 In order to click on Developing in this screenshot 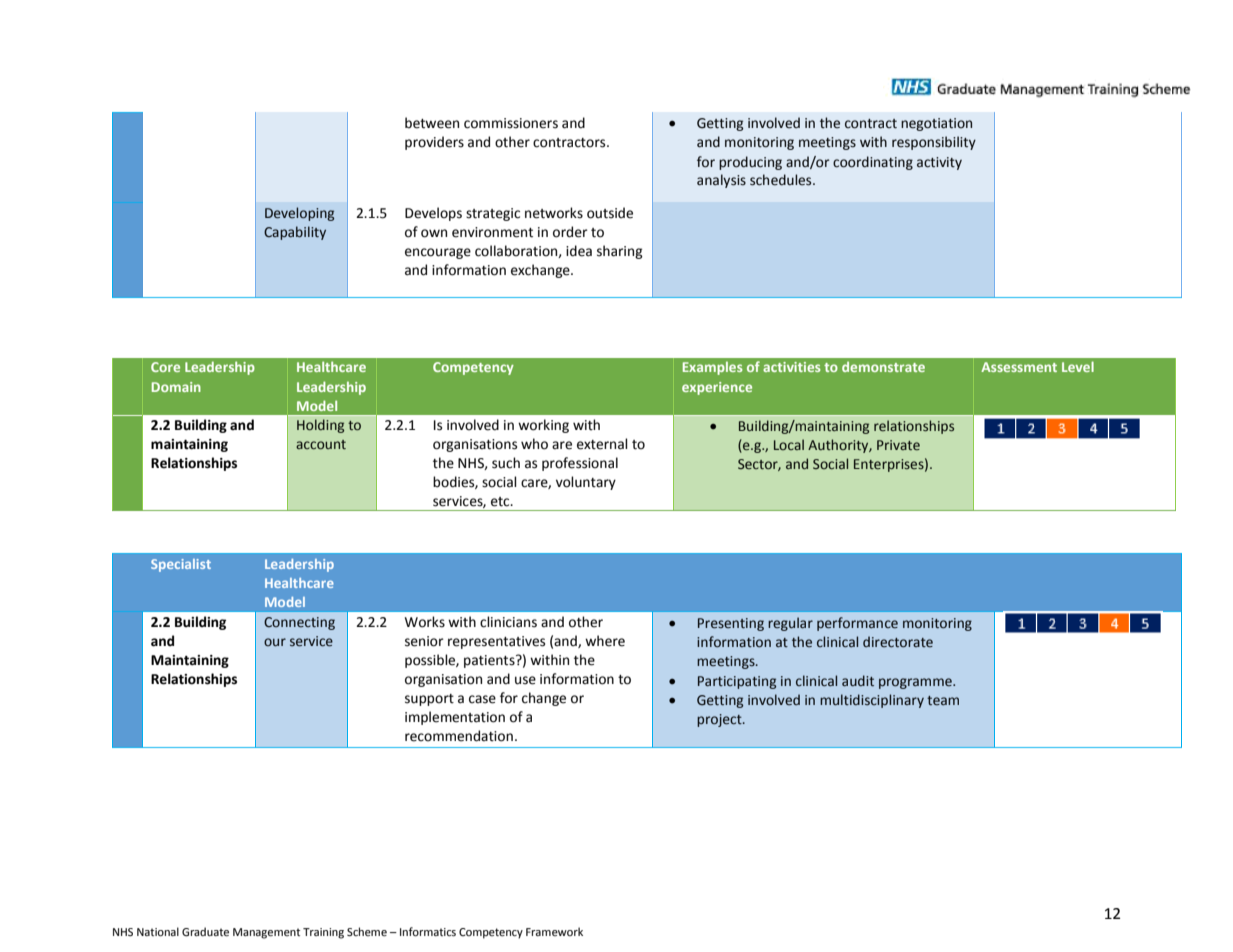, I will do `click(299, 214)`.
